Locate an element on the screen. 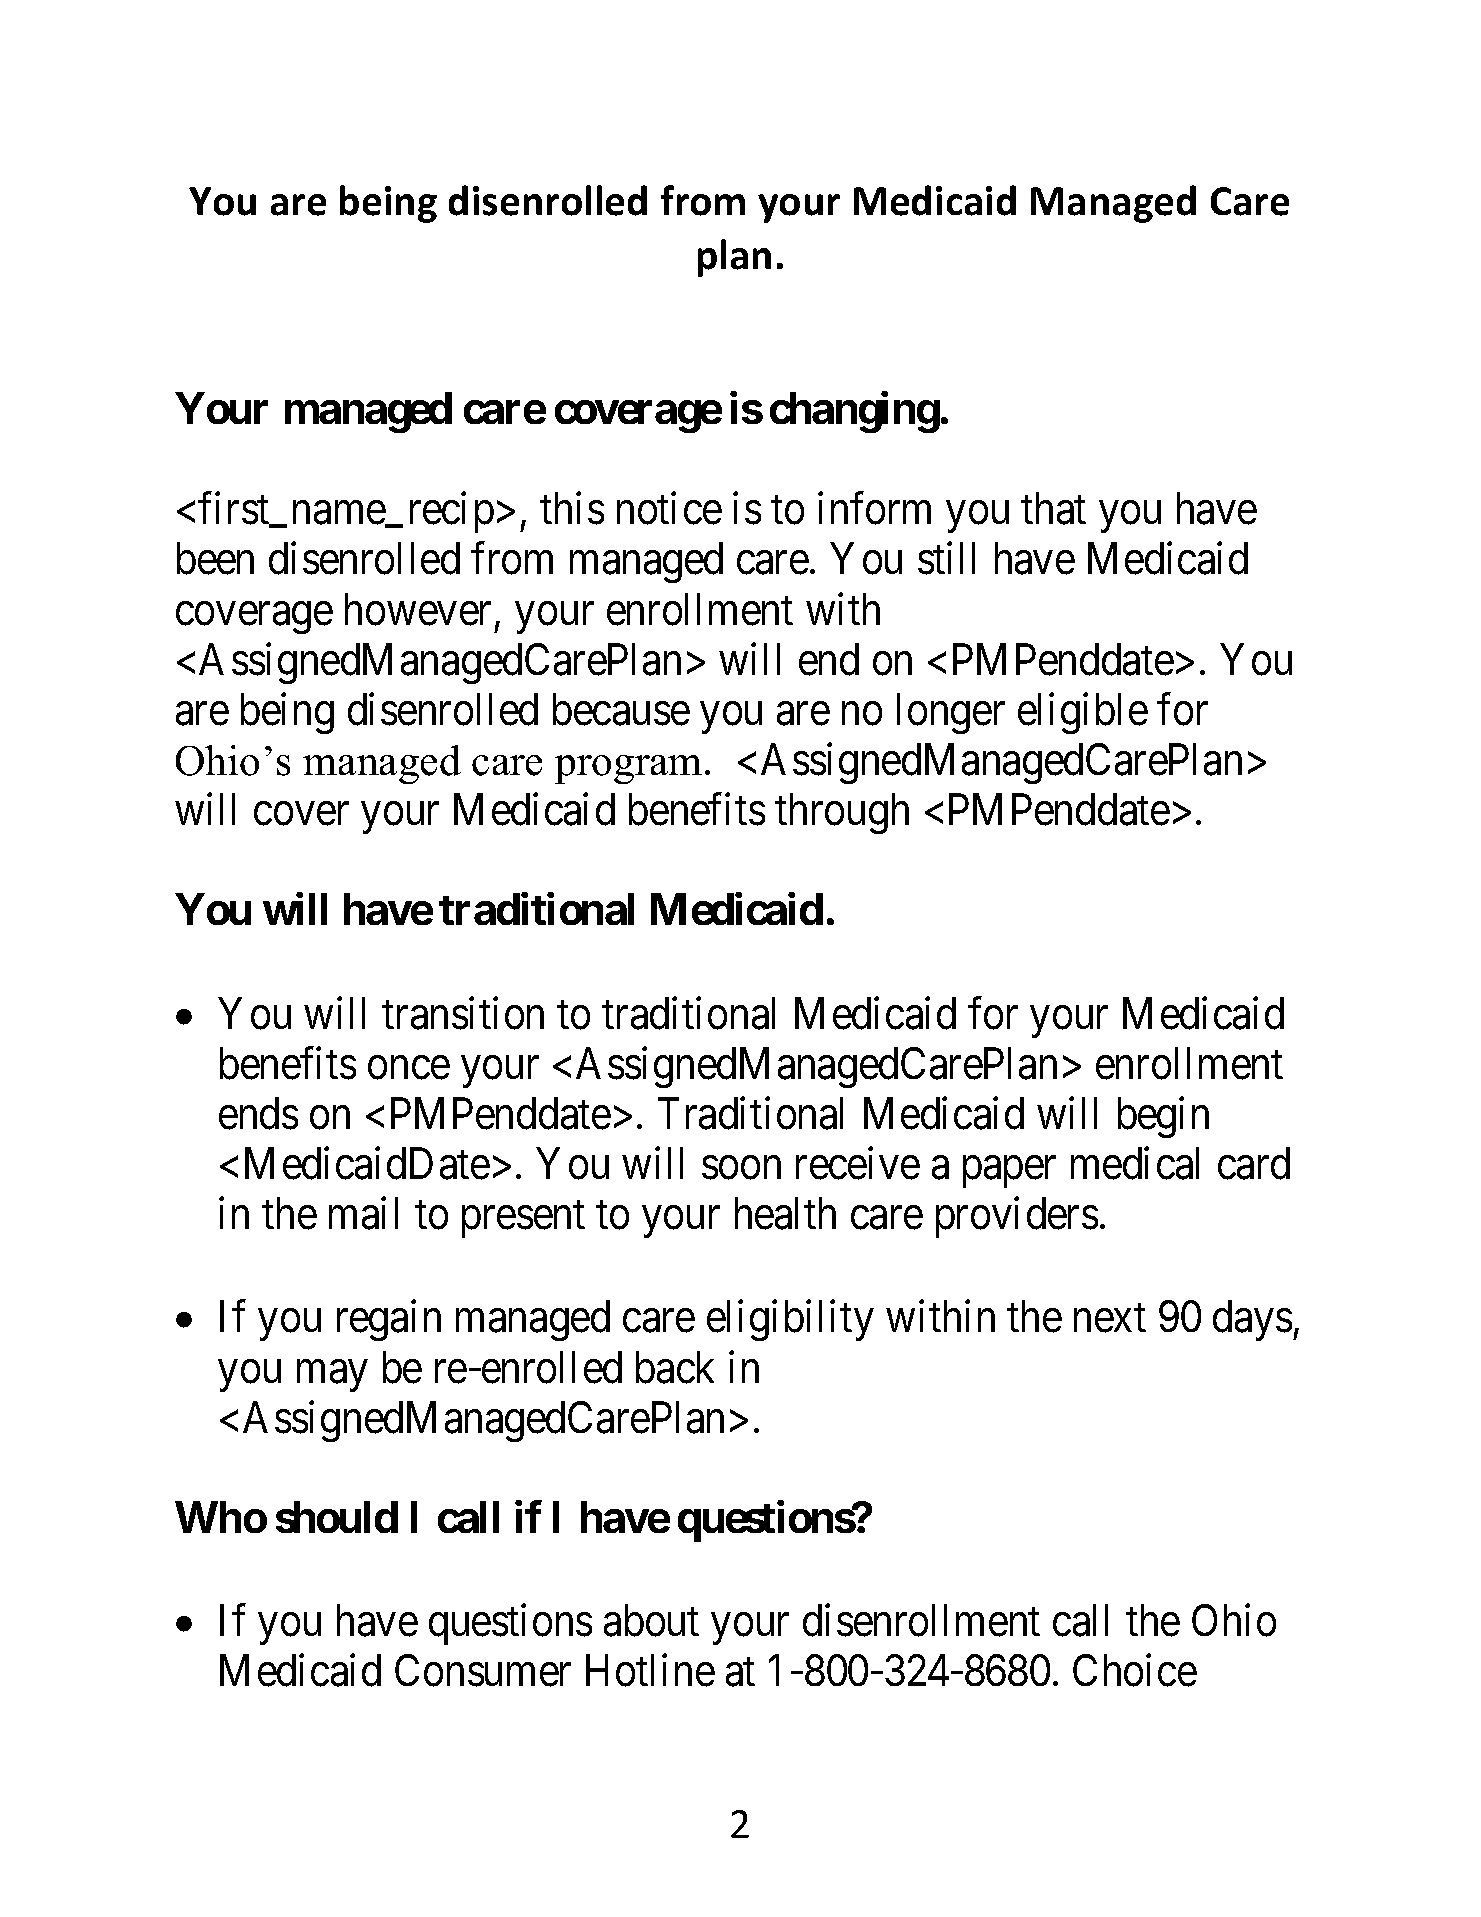 The image size is (1481, 1917). medical is located at coordinates (1135, 1163).
